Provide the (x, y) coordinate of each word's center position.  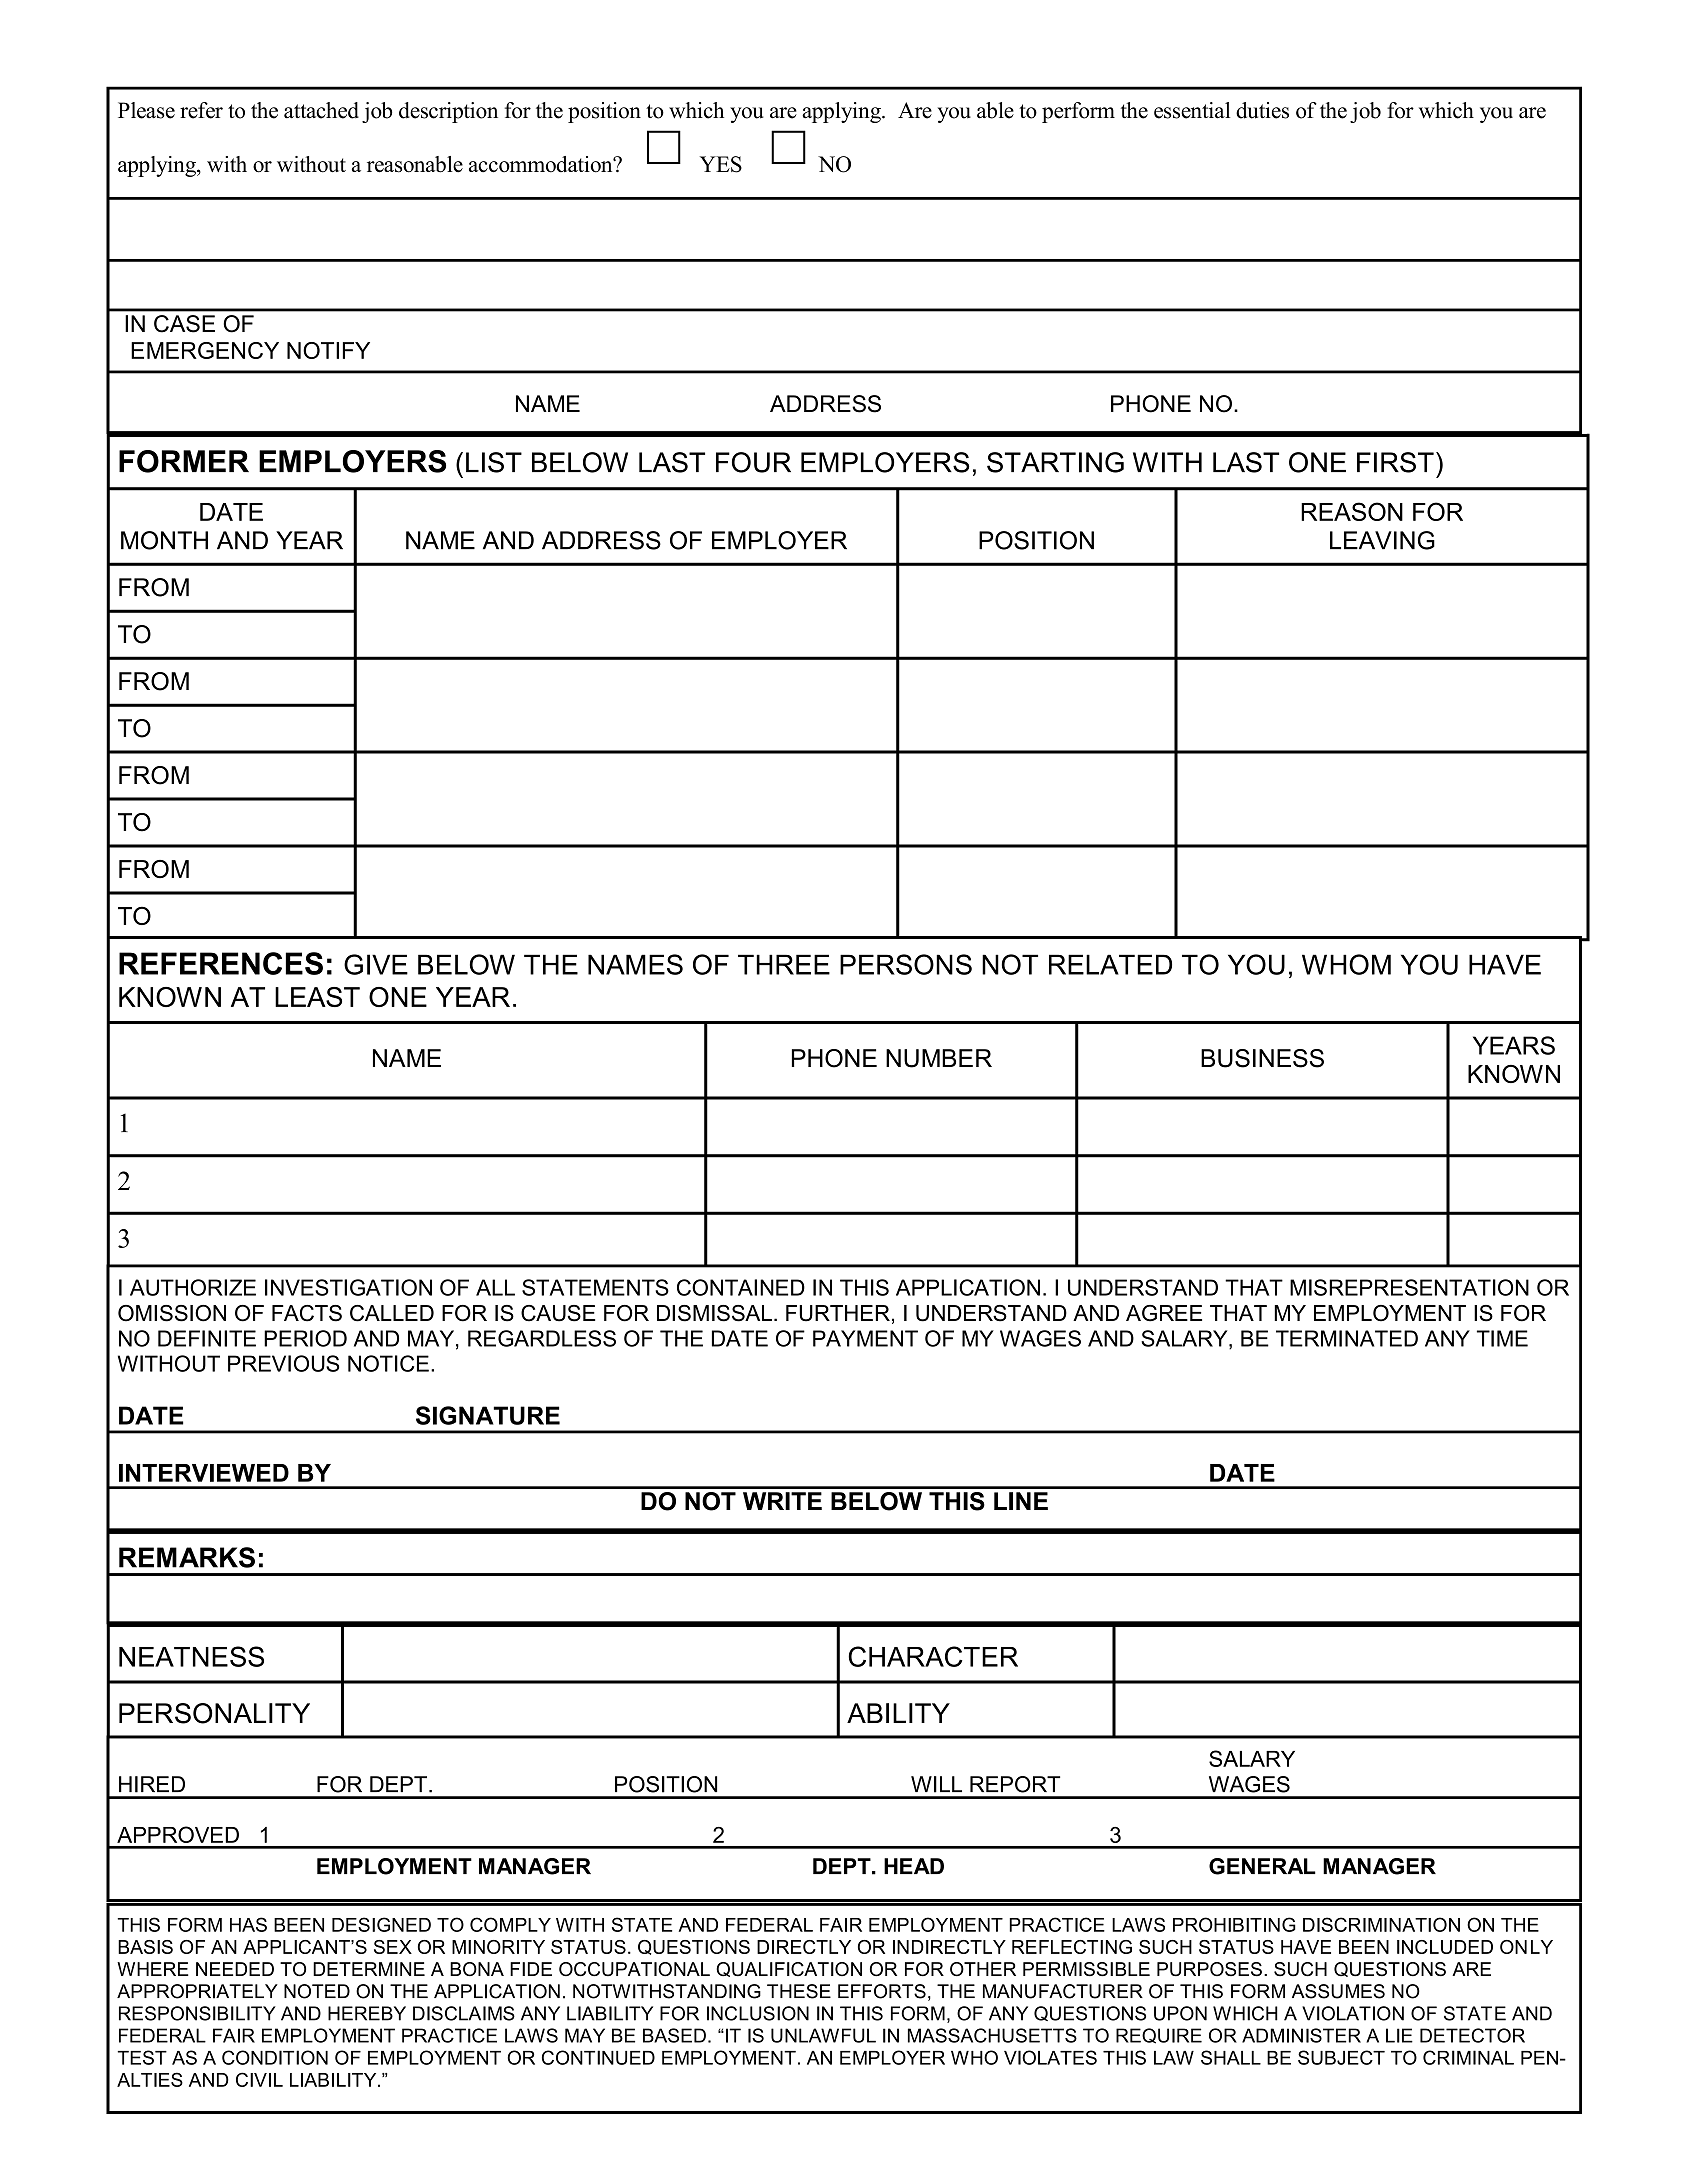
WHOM (1346, 964)
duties (1262, 110)
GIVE (376, 964)
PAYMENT (865, 1338)
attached (321, 110)
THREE (784, 964)
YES (721, 164)
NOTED (317, 1991)
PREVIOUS (283, 1363)
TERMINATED (1347, 1338)
